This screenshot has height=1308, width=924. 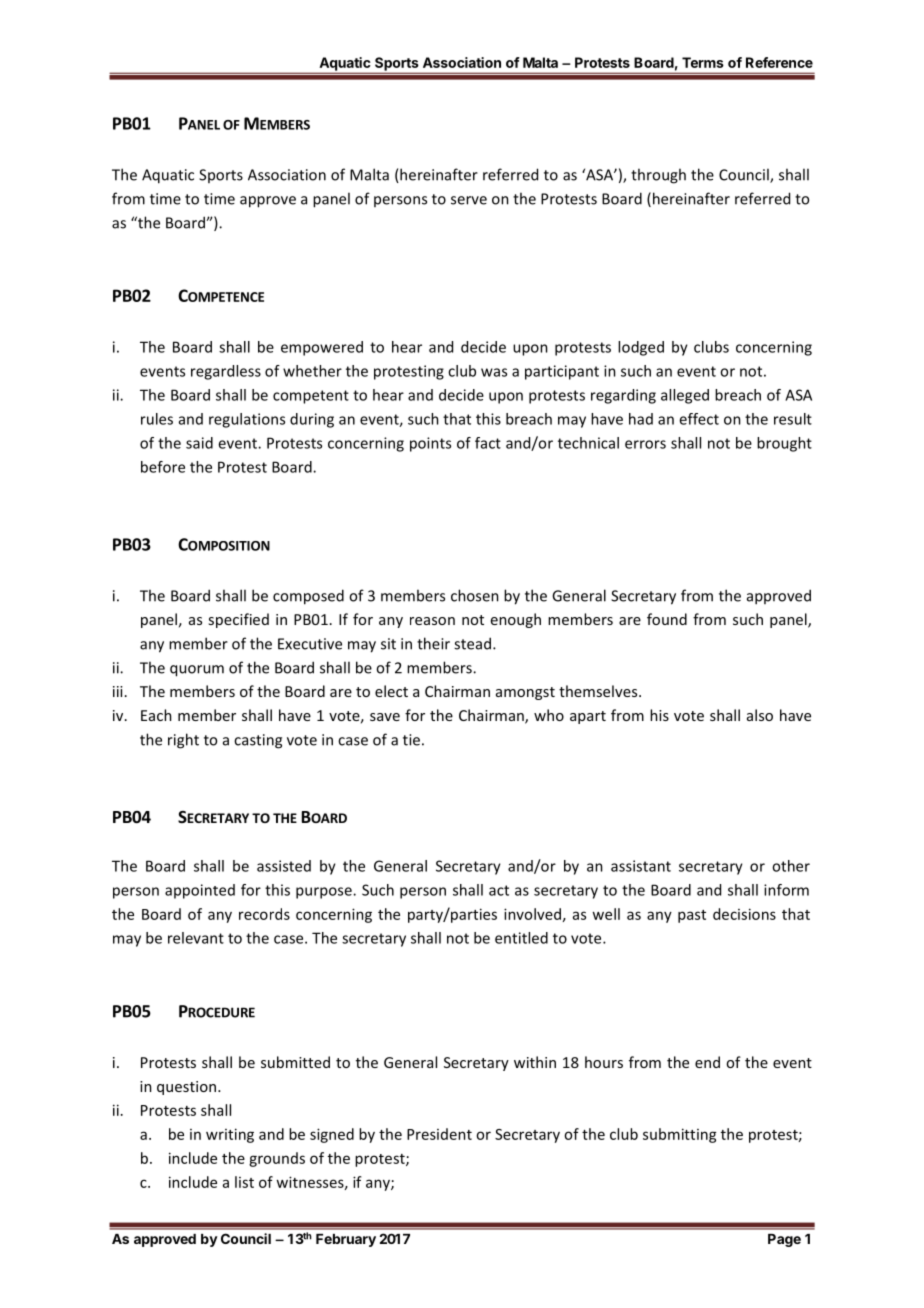 I want to click on found, so click(x=667, y=619).
